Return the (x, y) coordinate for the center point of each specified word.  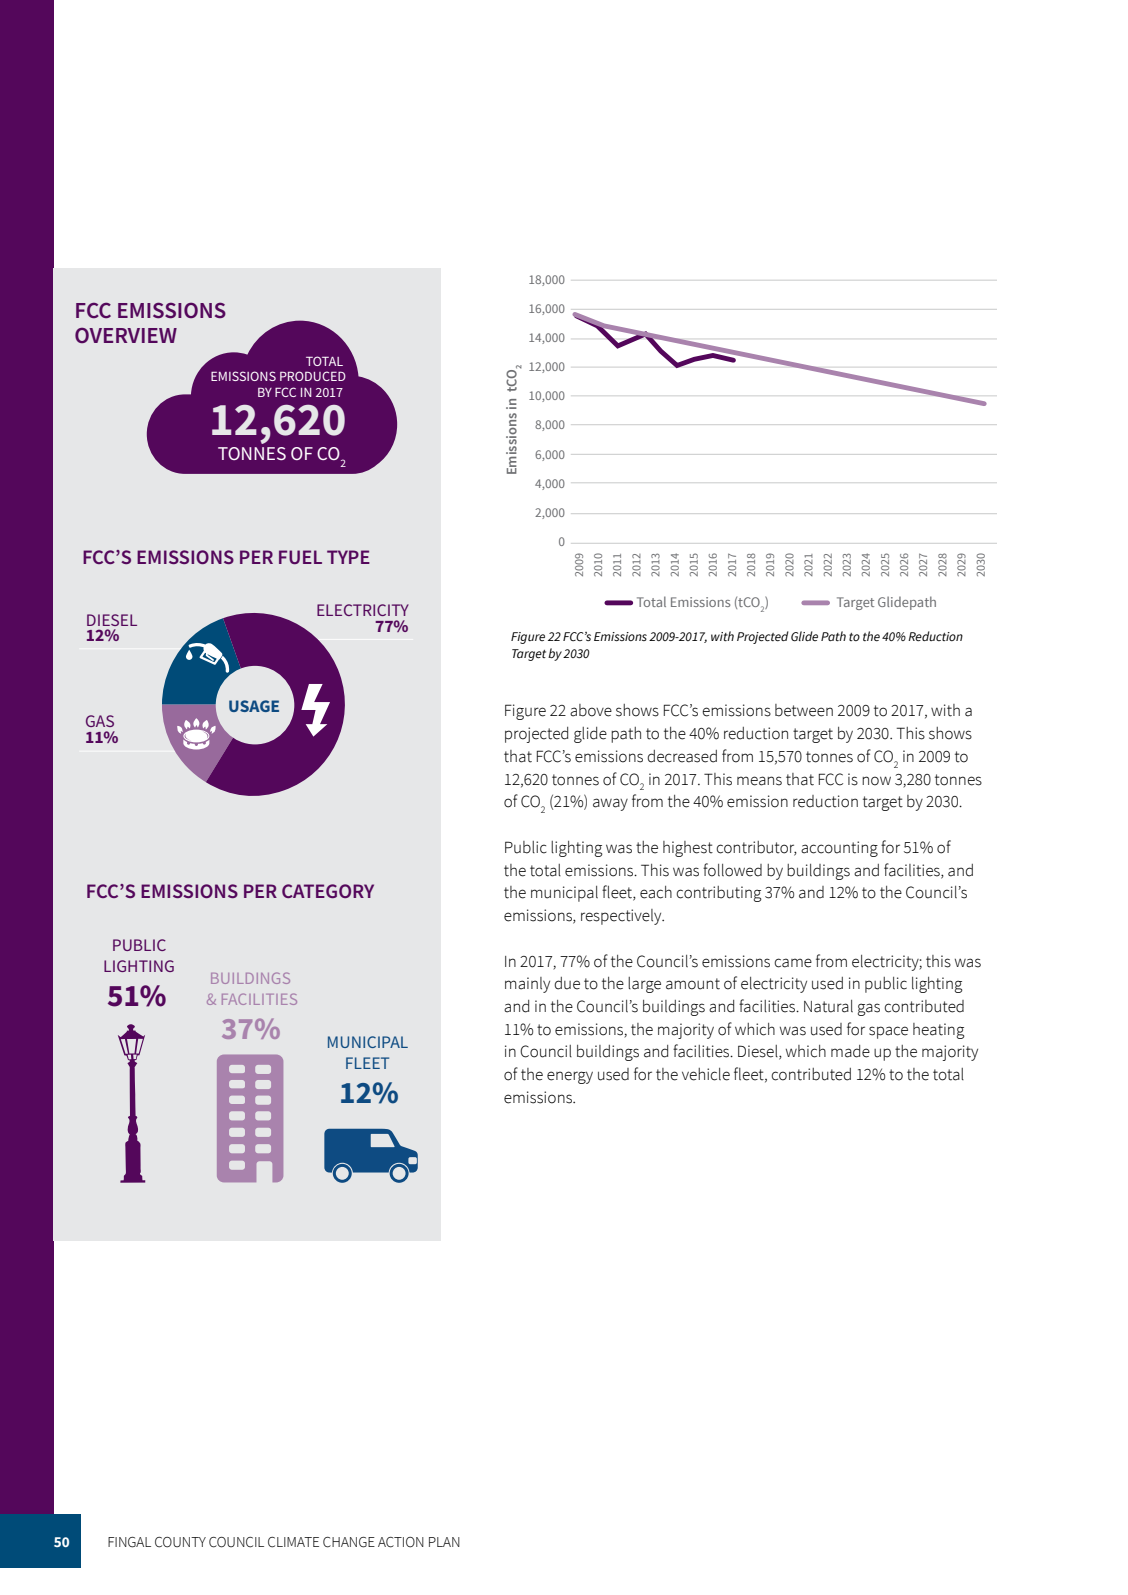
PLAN (444, 1542)
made (850, 1051)
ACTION (401, 1542)
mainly (527, 985)
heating (939, 1031)
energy (570, 1077)
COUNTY (180, 1542)
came (793, 963)
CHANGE (349, 1542)
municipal (564, 894)
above (591, 710)
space (888, 1032)
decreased (682, 756)
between (804, 710)
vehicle (706, 1074)
